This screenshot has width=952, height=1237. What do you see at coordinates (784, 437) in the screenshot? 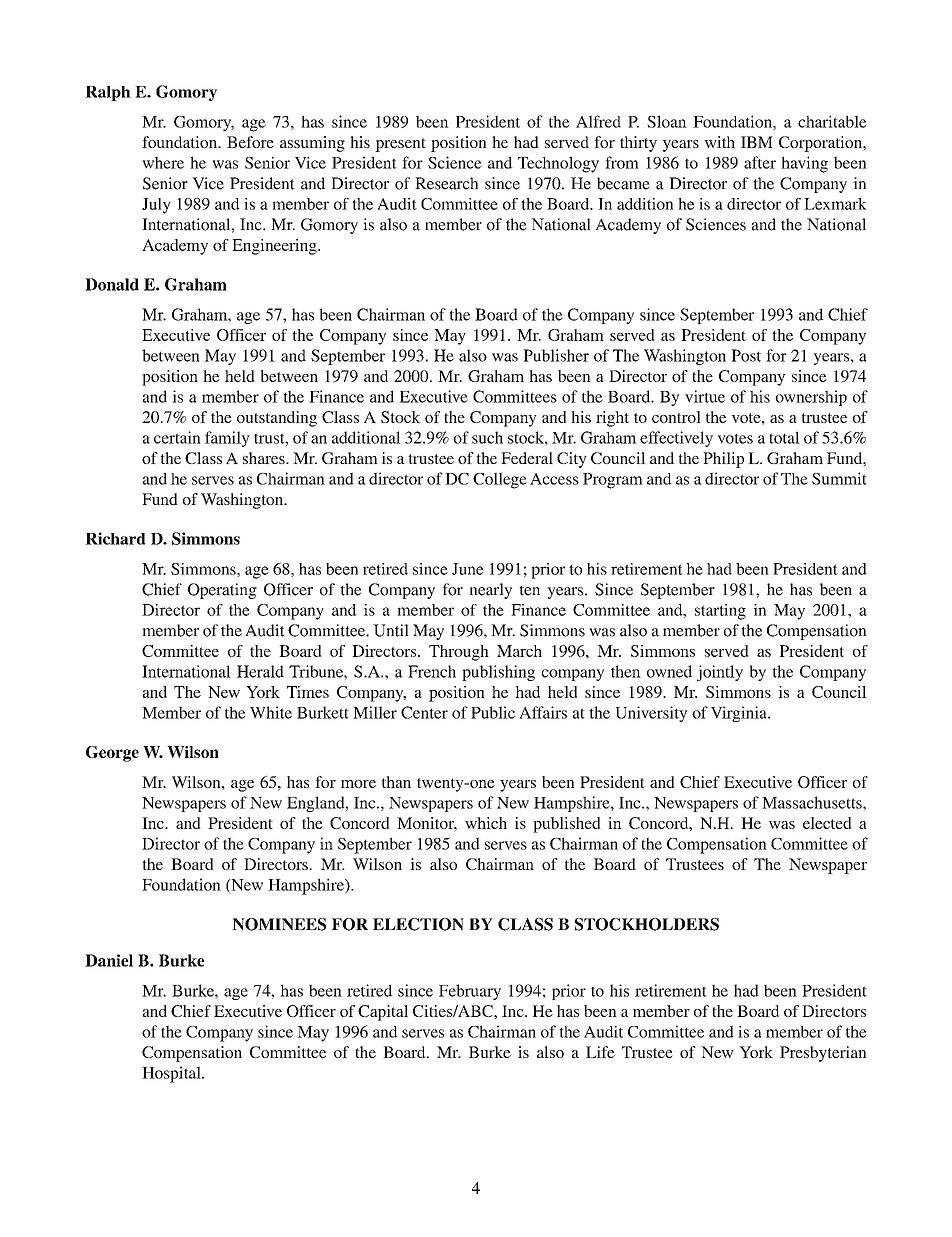
I see `total` at bounding box center [784, 437].
